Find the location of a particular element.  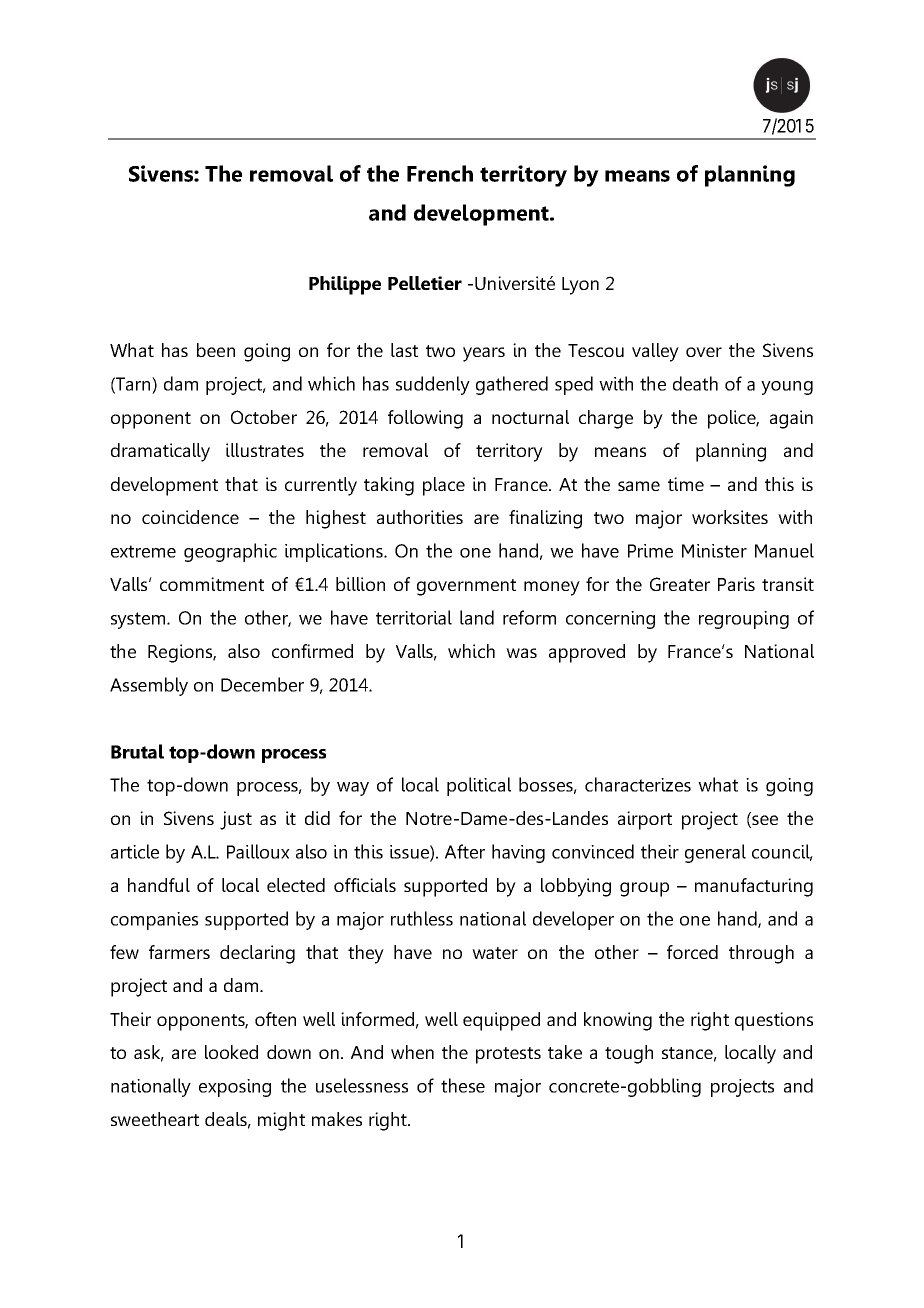

airport is located at coordinates (645, 820).
